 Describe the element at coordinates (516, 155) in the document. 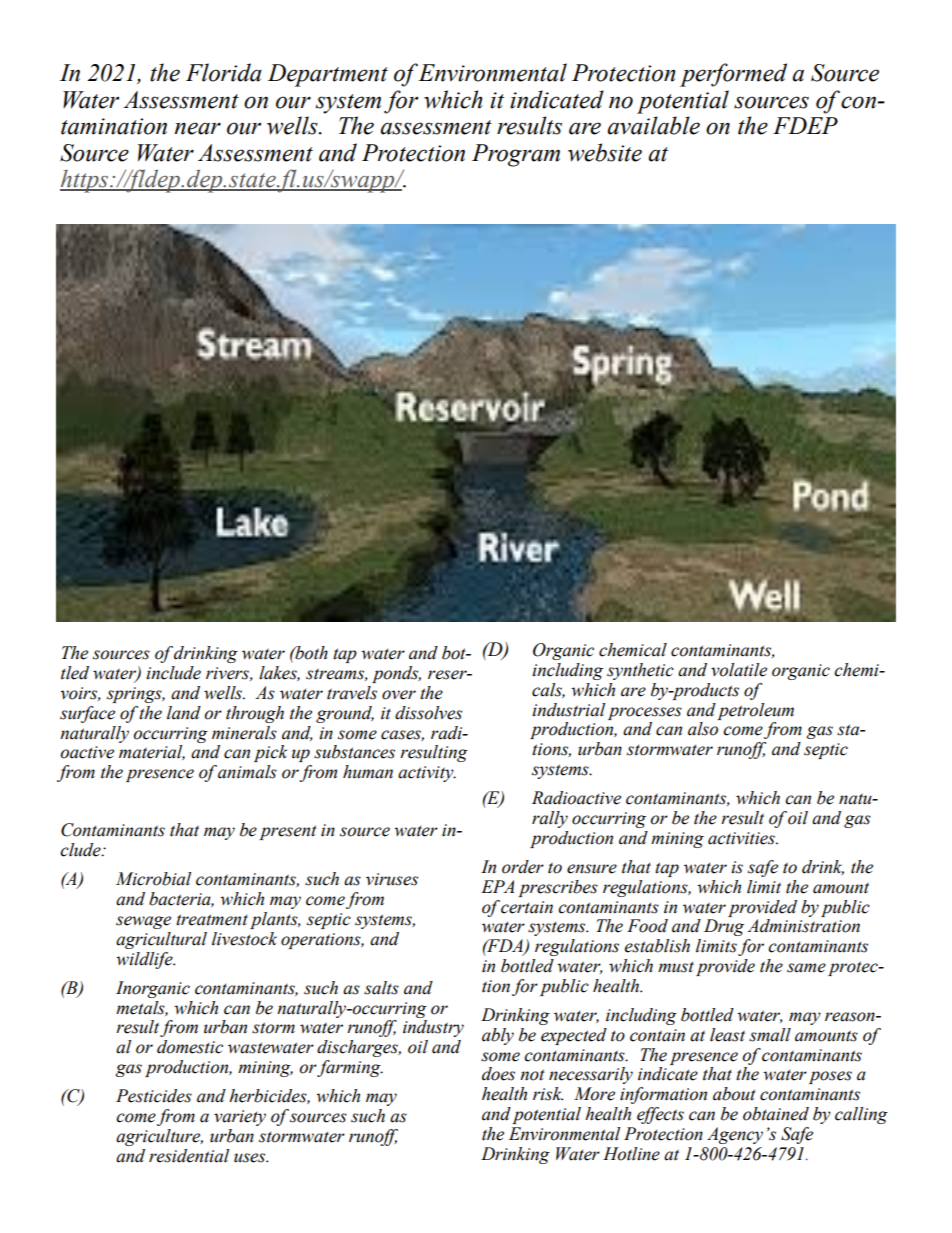

I see `Program` at that location.
